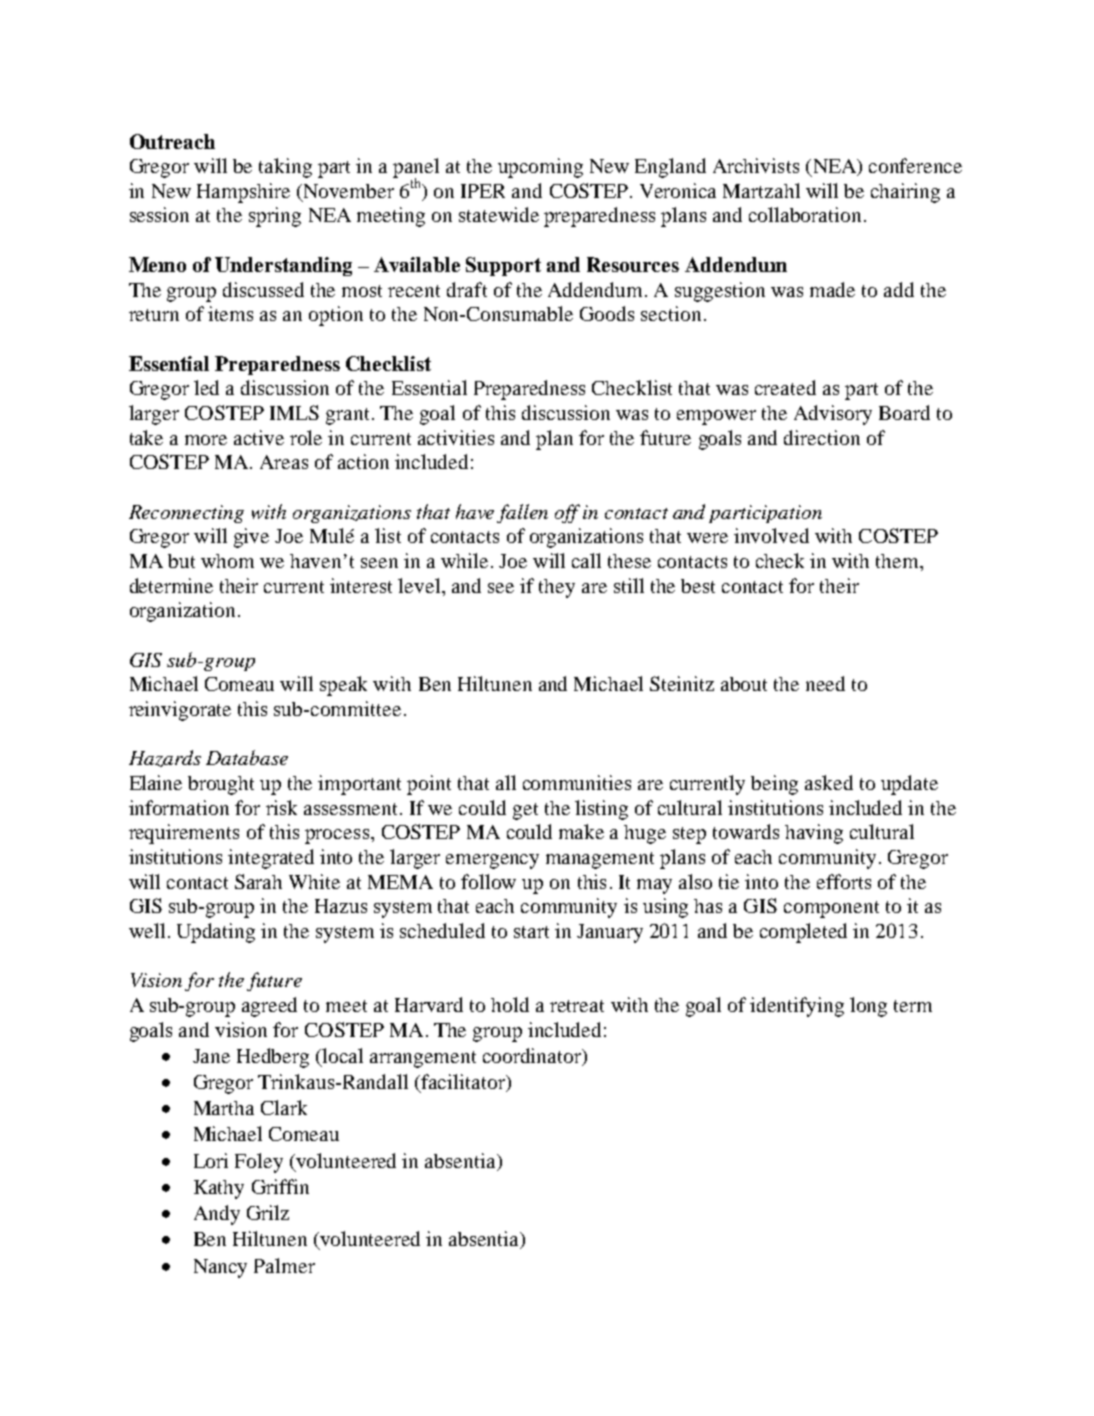  Describe the element at coordinates (522, 513) in the page. I see `fallen` at that location.
